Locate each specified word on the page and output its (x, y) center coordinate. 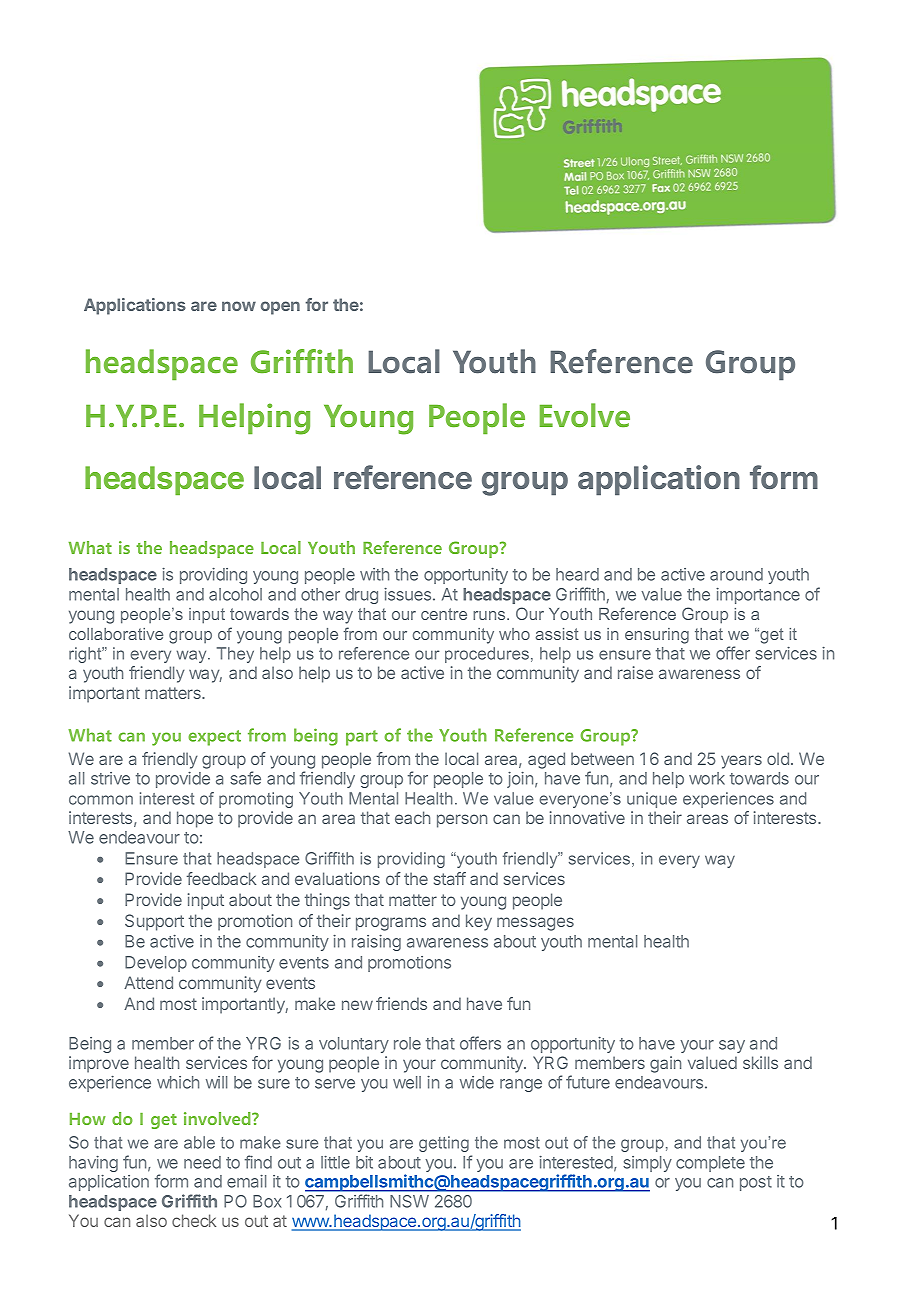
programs (391, 924)
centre (444, 614)
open (280, 308)
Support (154, 922)
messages (535, 924)
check (194, 1220)
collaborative (116, 634)
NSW (409, 1201)
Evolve (585, 415)
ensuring (657, 636)
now (239, 306)
